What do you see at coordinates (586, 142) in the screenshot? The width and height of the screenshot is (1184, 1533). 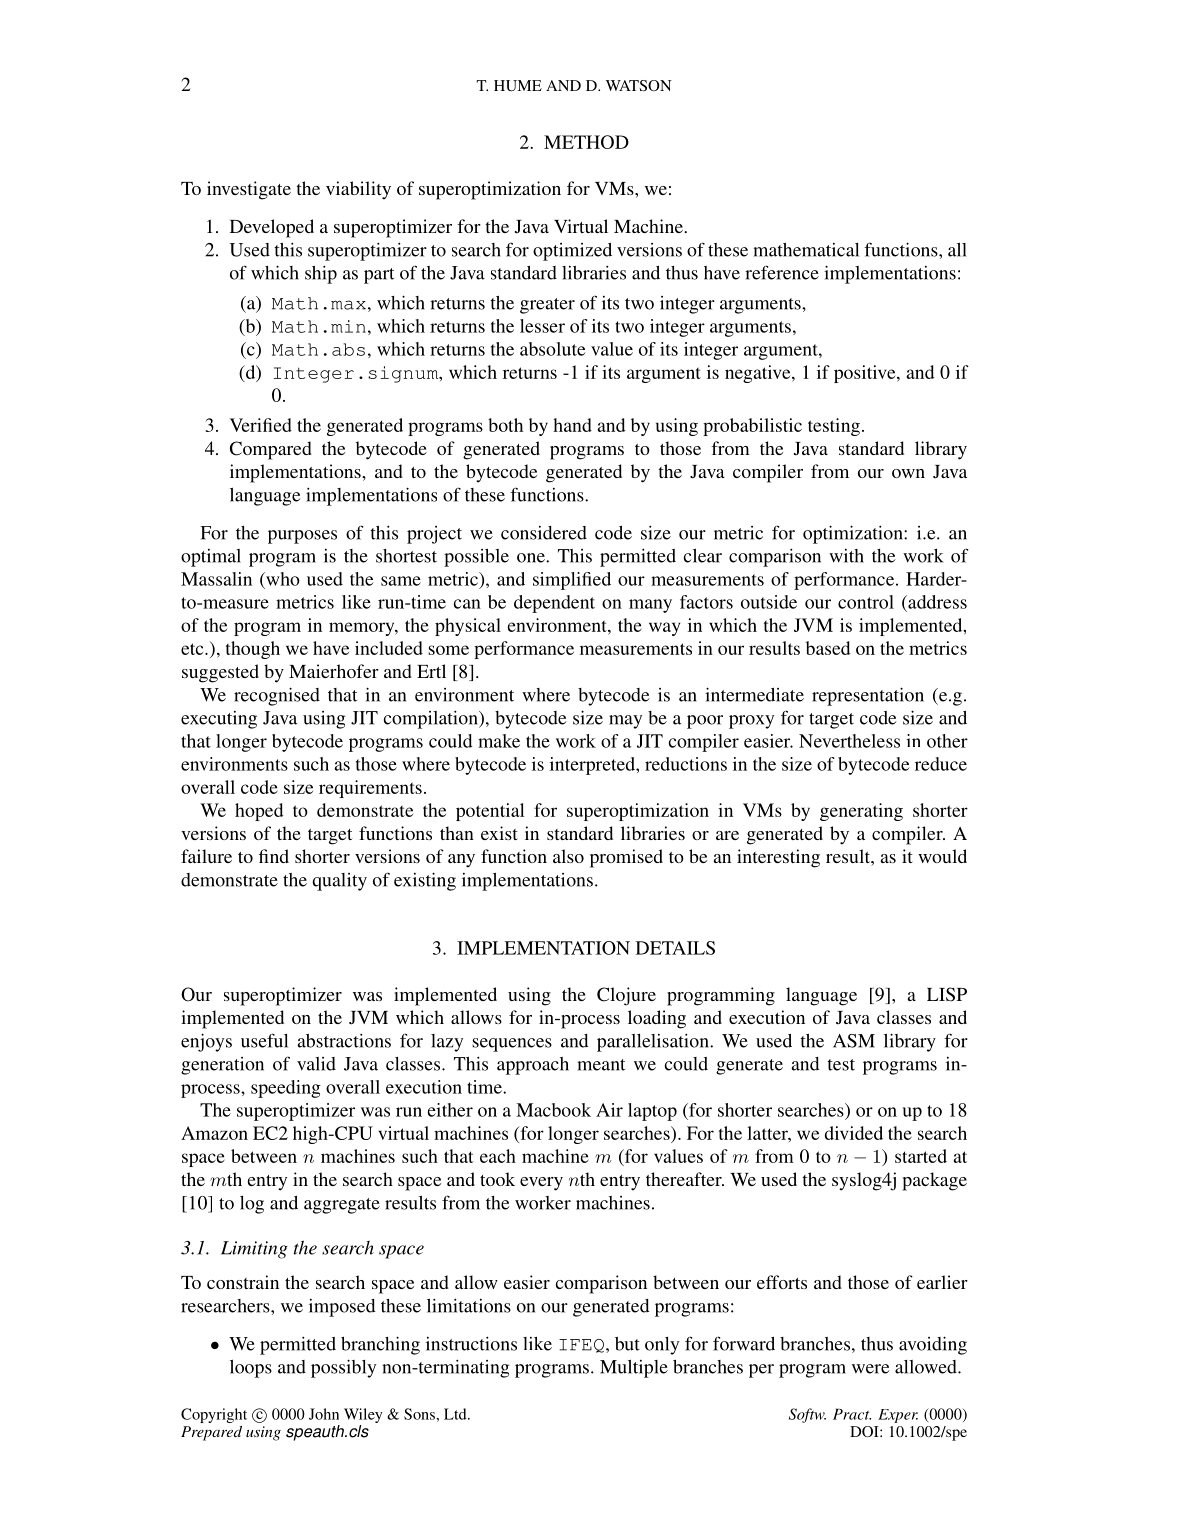 I see `METHOD` at bounding box center [586, 142].
